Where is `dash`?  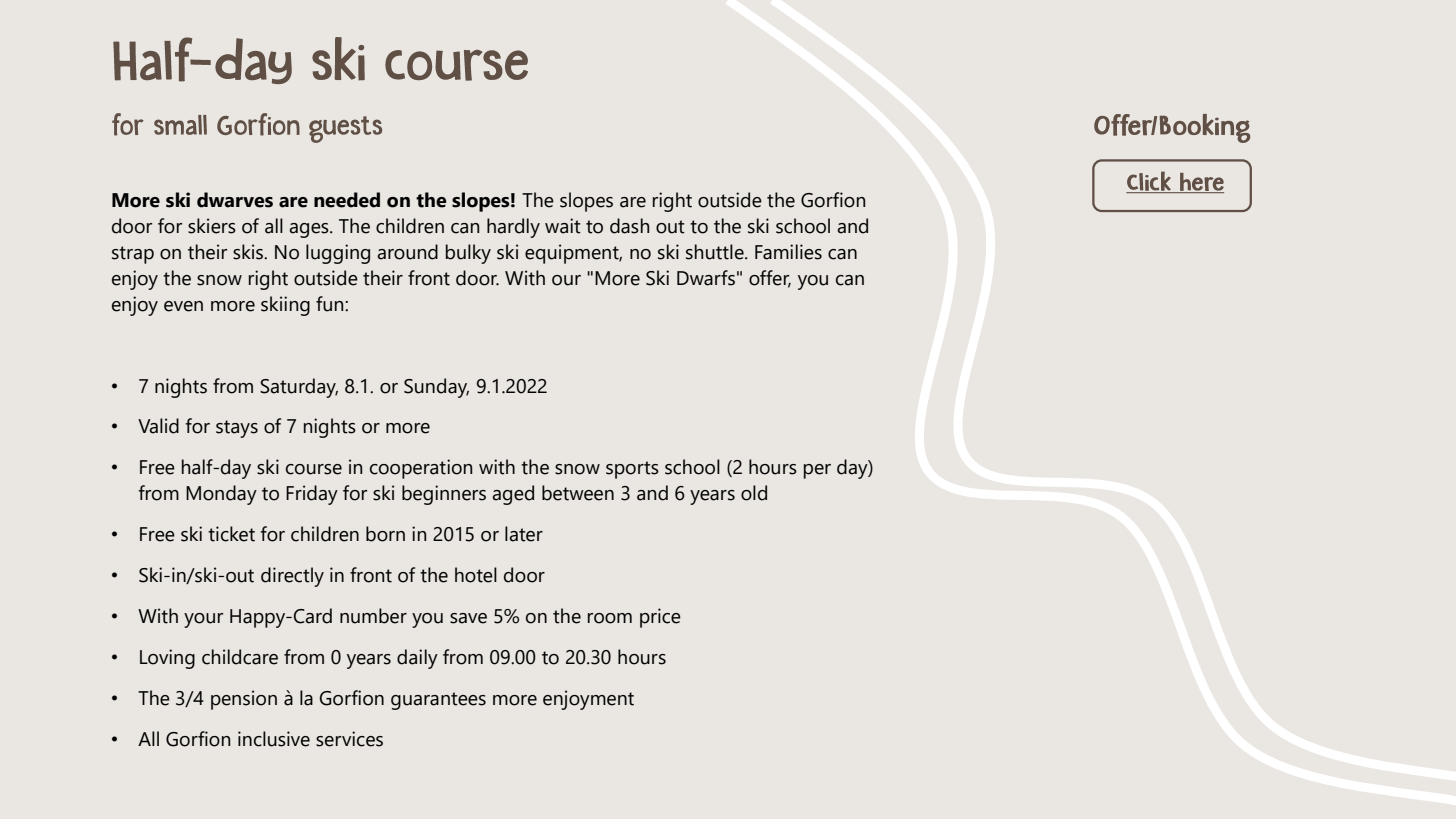 dash is located at coordinates (629, 226).
